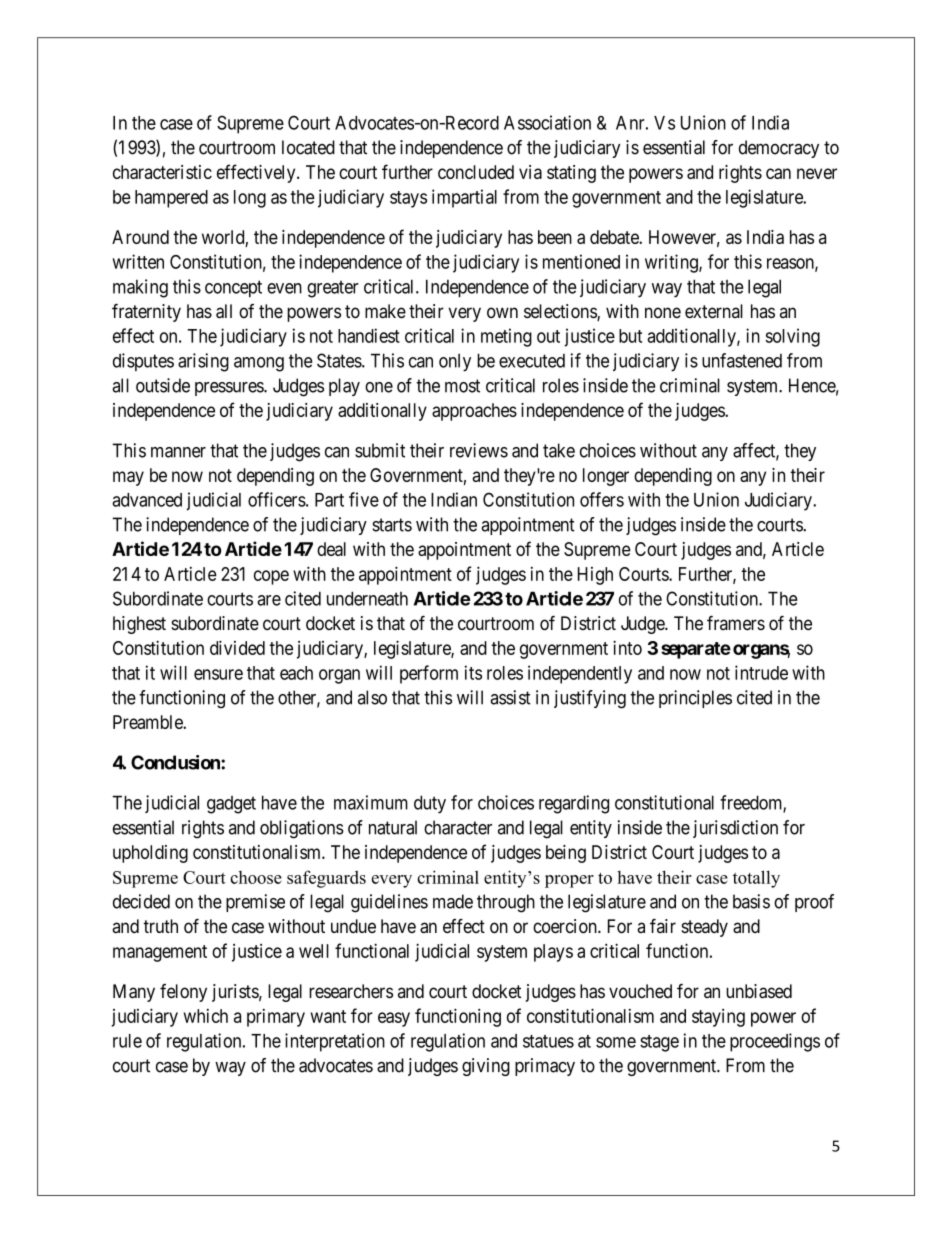 This screenshot has height=1233, width=952. Describe the element at coordinates (779, 149) in the screenshot. I see `democracy` at that location.
